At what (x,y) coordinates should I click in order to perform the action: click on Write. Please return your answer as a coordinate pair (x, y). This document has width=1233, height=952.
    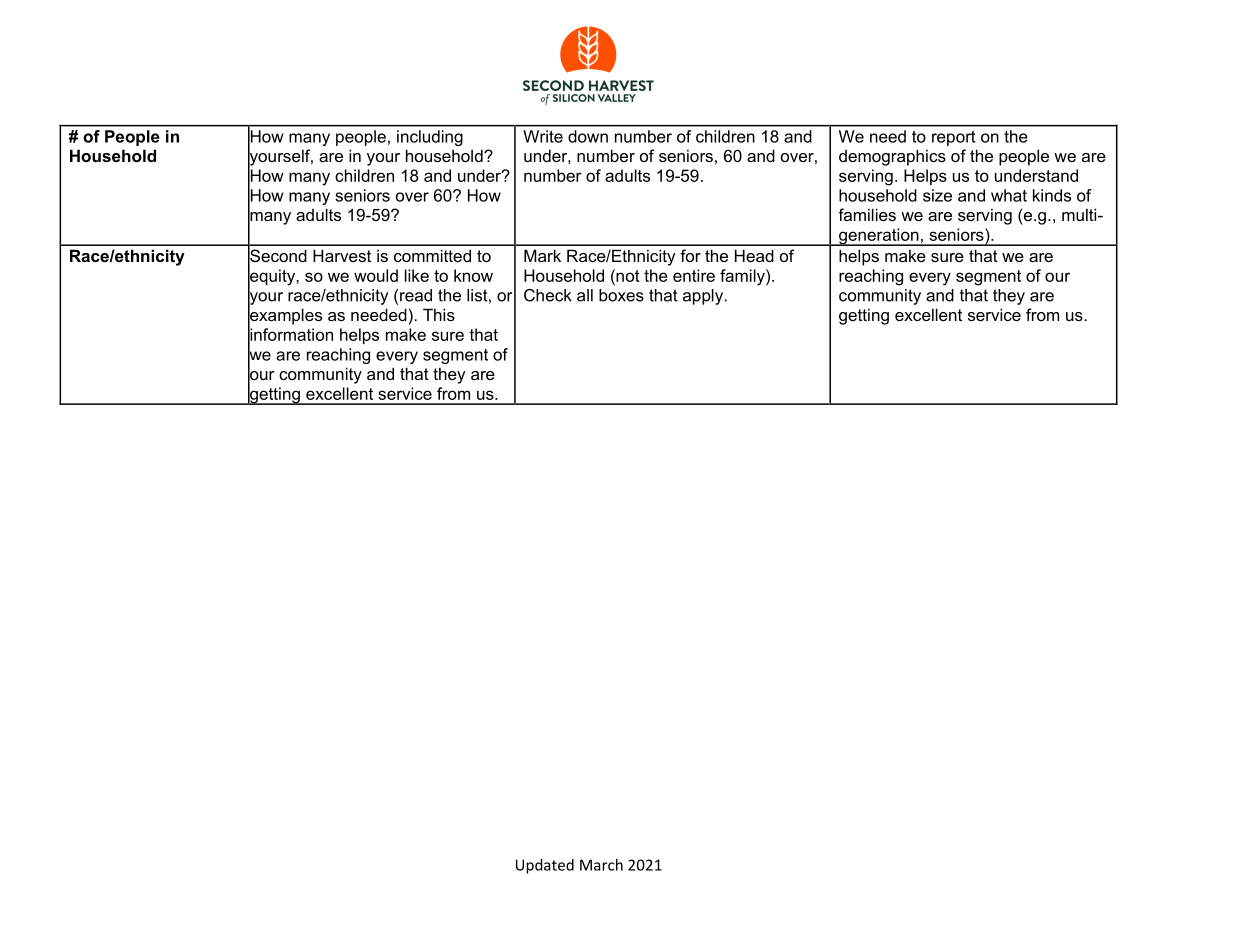
    Looking at the image, I should click on (543, 136).
